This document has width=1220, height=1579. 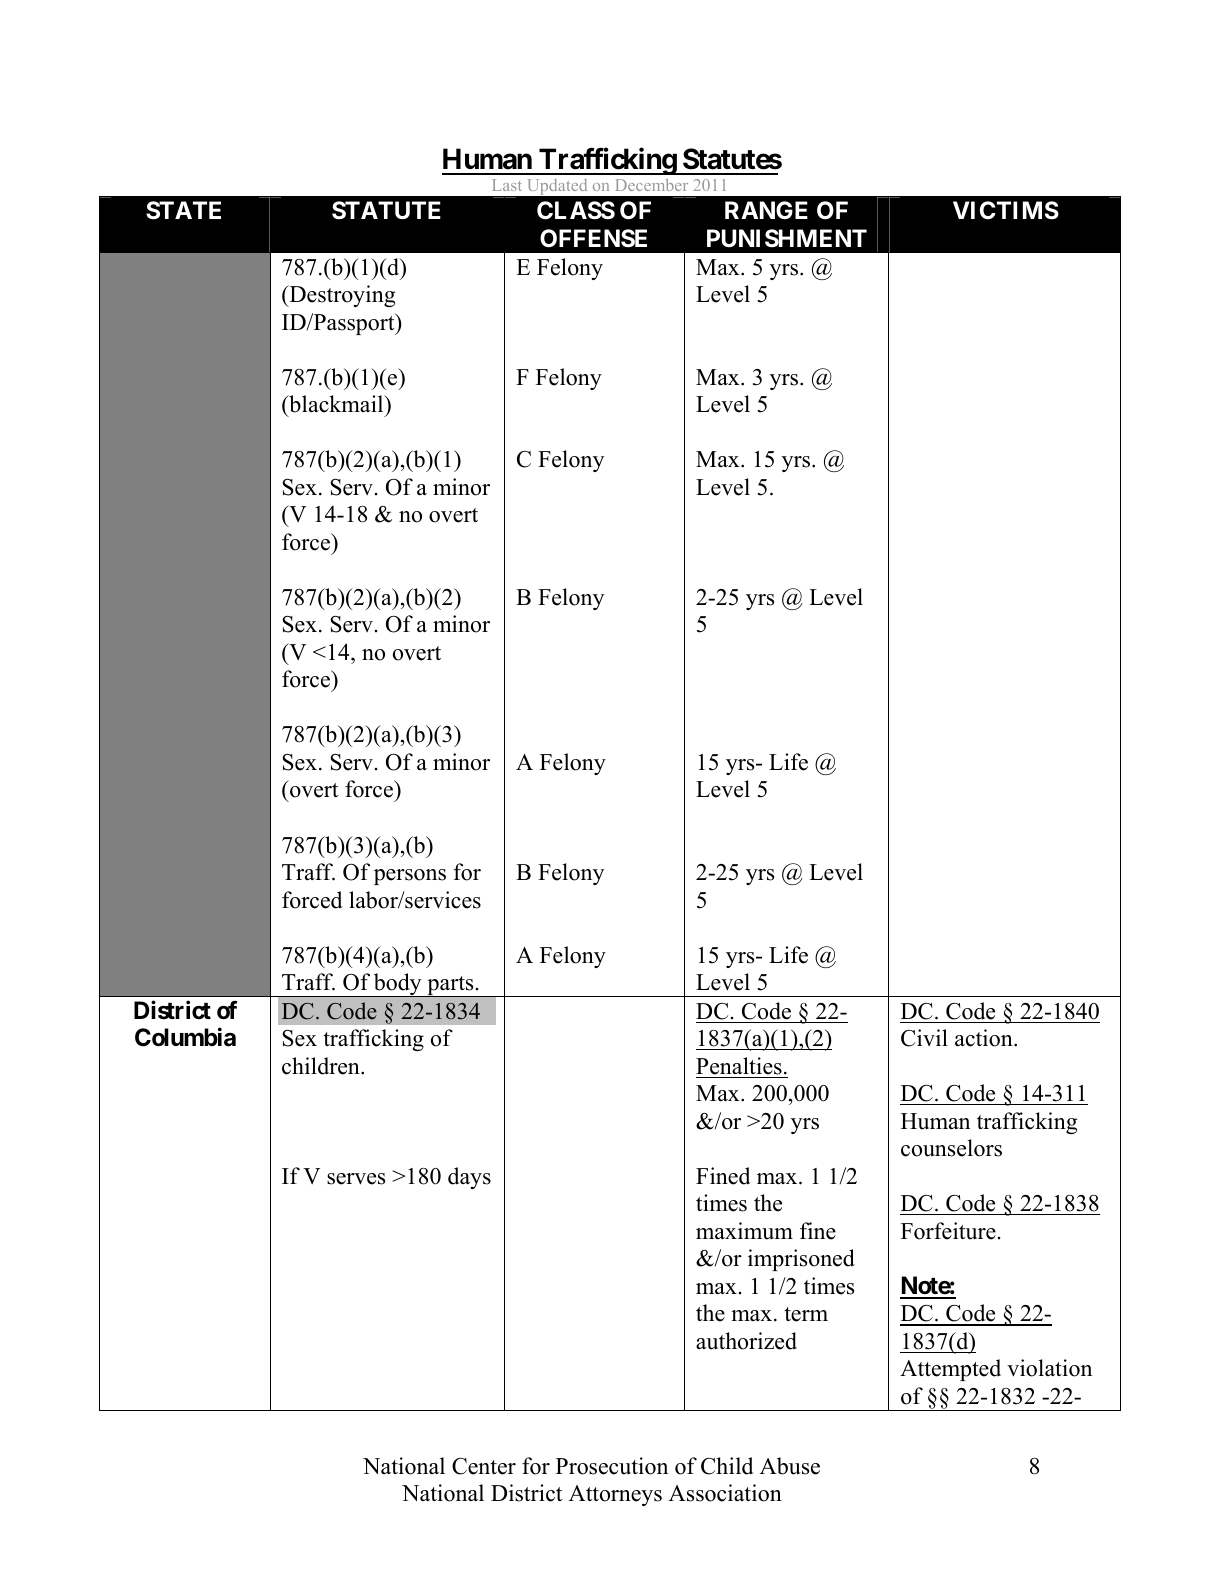 I want to click on Forfeiture, so click(x=948, y=1231).
